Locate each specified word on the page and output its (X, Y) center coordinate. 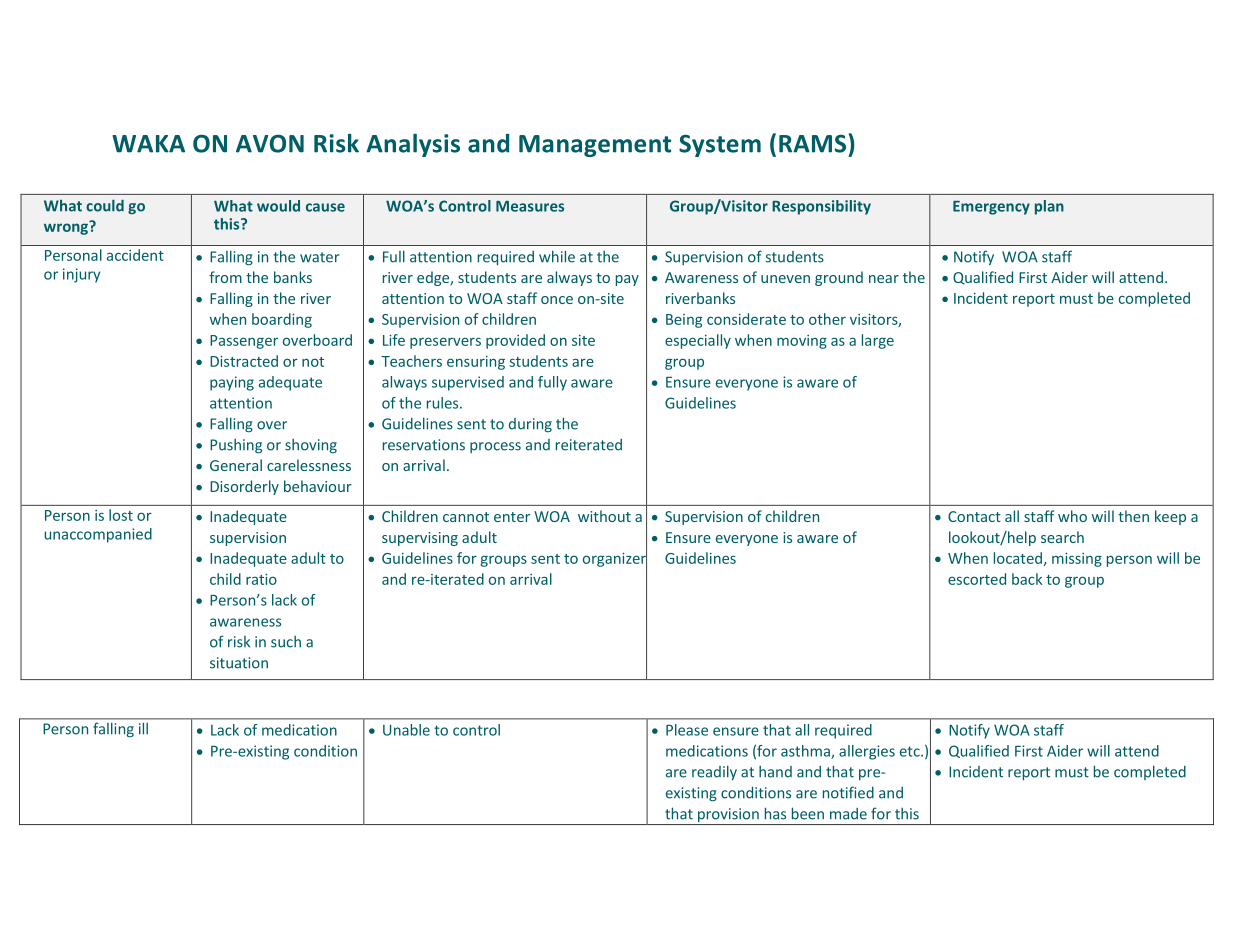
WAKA (148, 144)
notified (848, 792)
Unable (406, 730)
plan (1049, 207)
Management (595, 146)
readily (714, 772)
